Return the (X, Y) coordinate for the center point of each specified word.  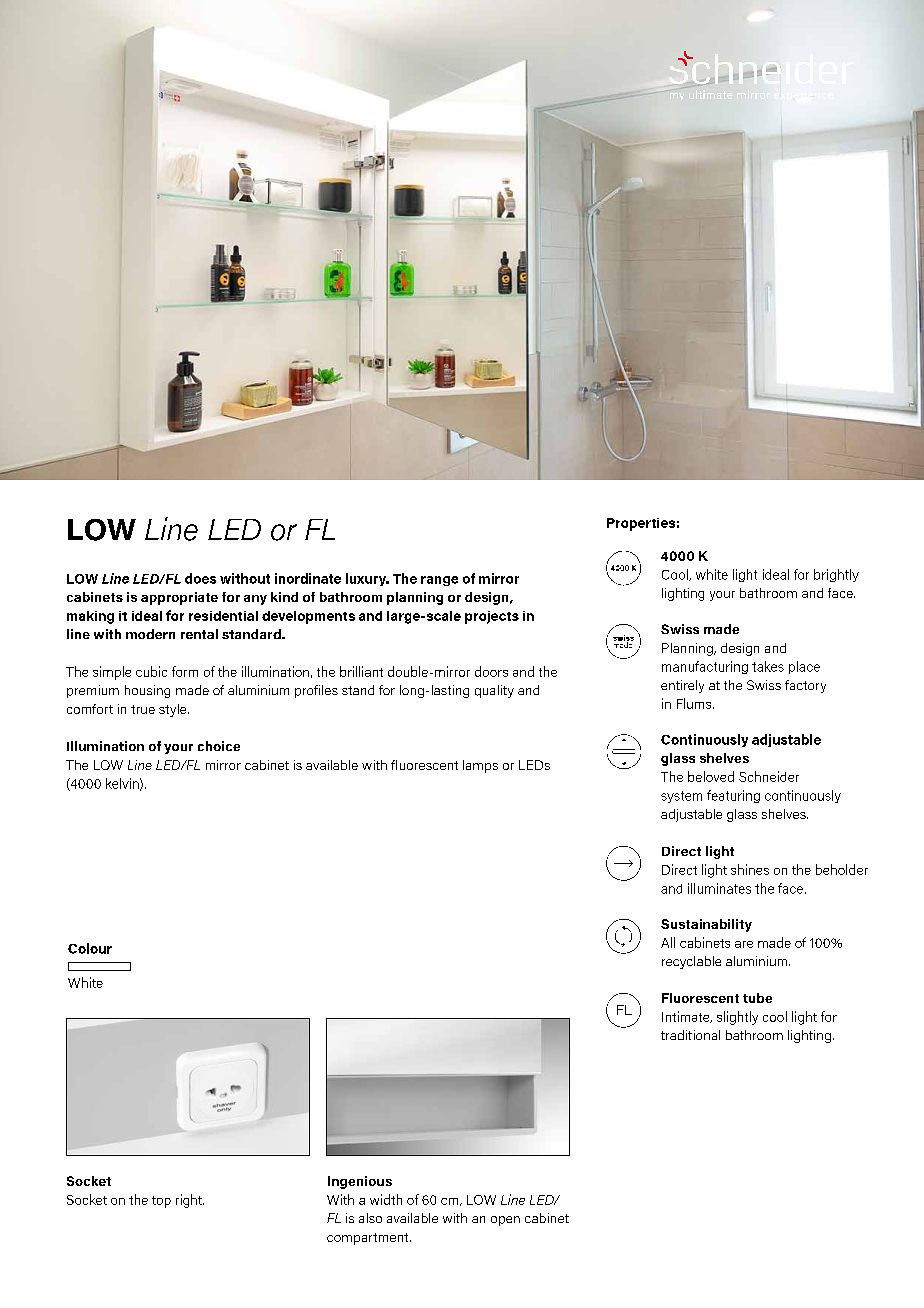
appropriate (179, 598)
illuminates (719, 888)
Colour (90, 948)
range (439, 581)
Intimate (687, 1017)
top (161, 1202)
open (505, 1221)
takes (768, 666)
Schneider (769, 776)
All (668, 942)
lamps (480, 766)
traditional (690, 1035)
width (386, 1199)
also (370, 1218)
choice (219, 746)
